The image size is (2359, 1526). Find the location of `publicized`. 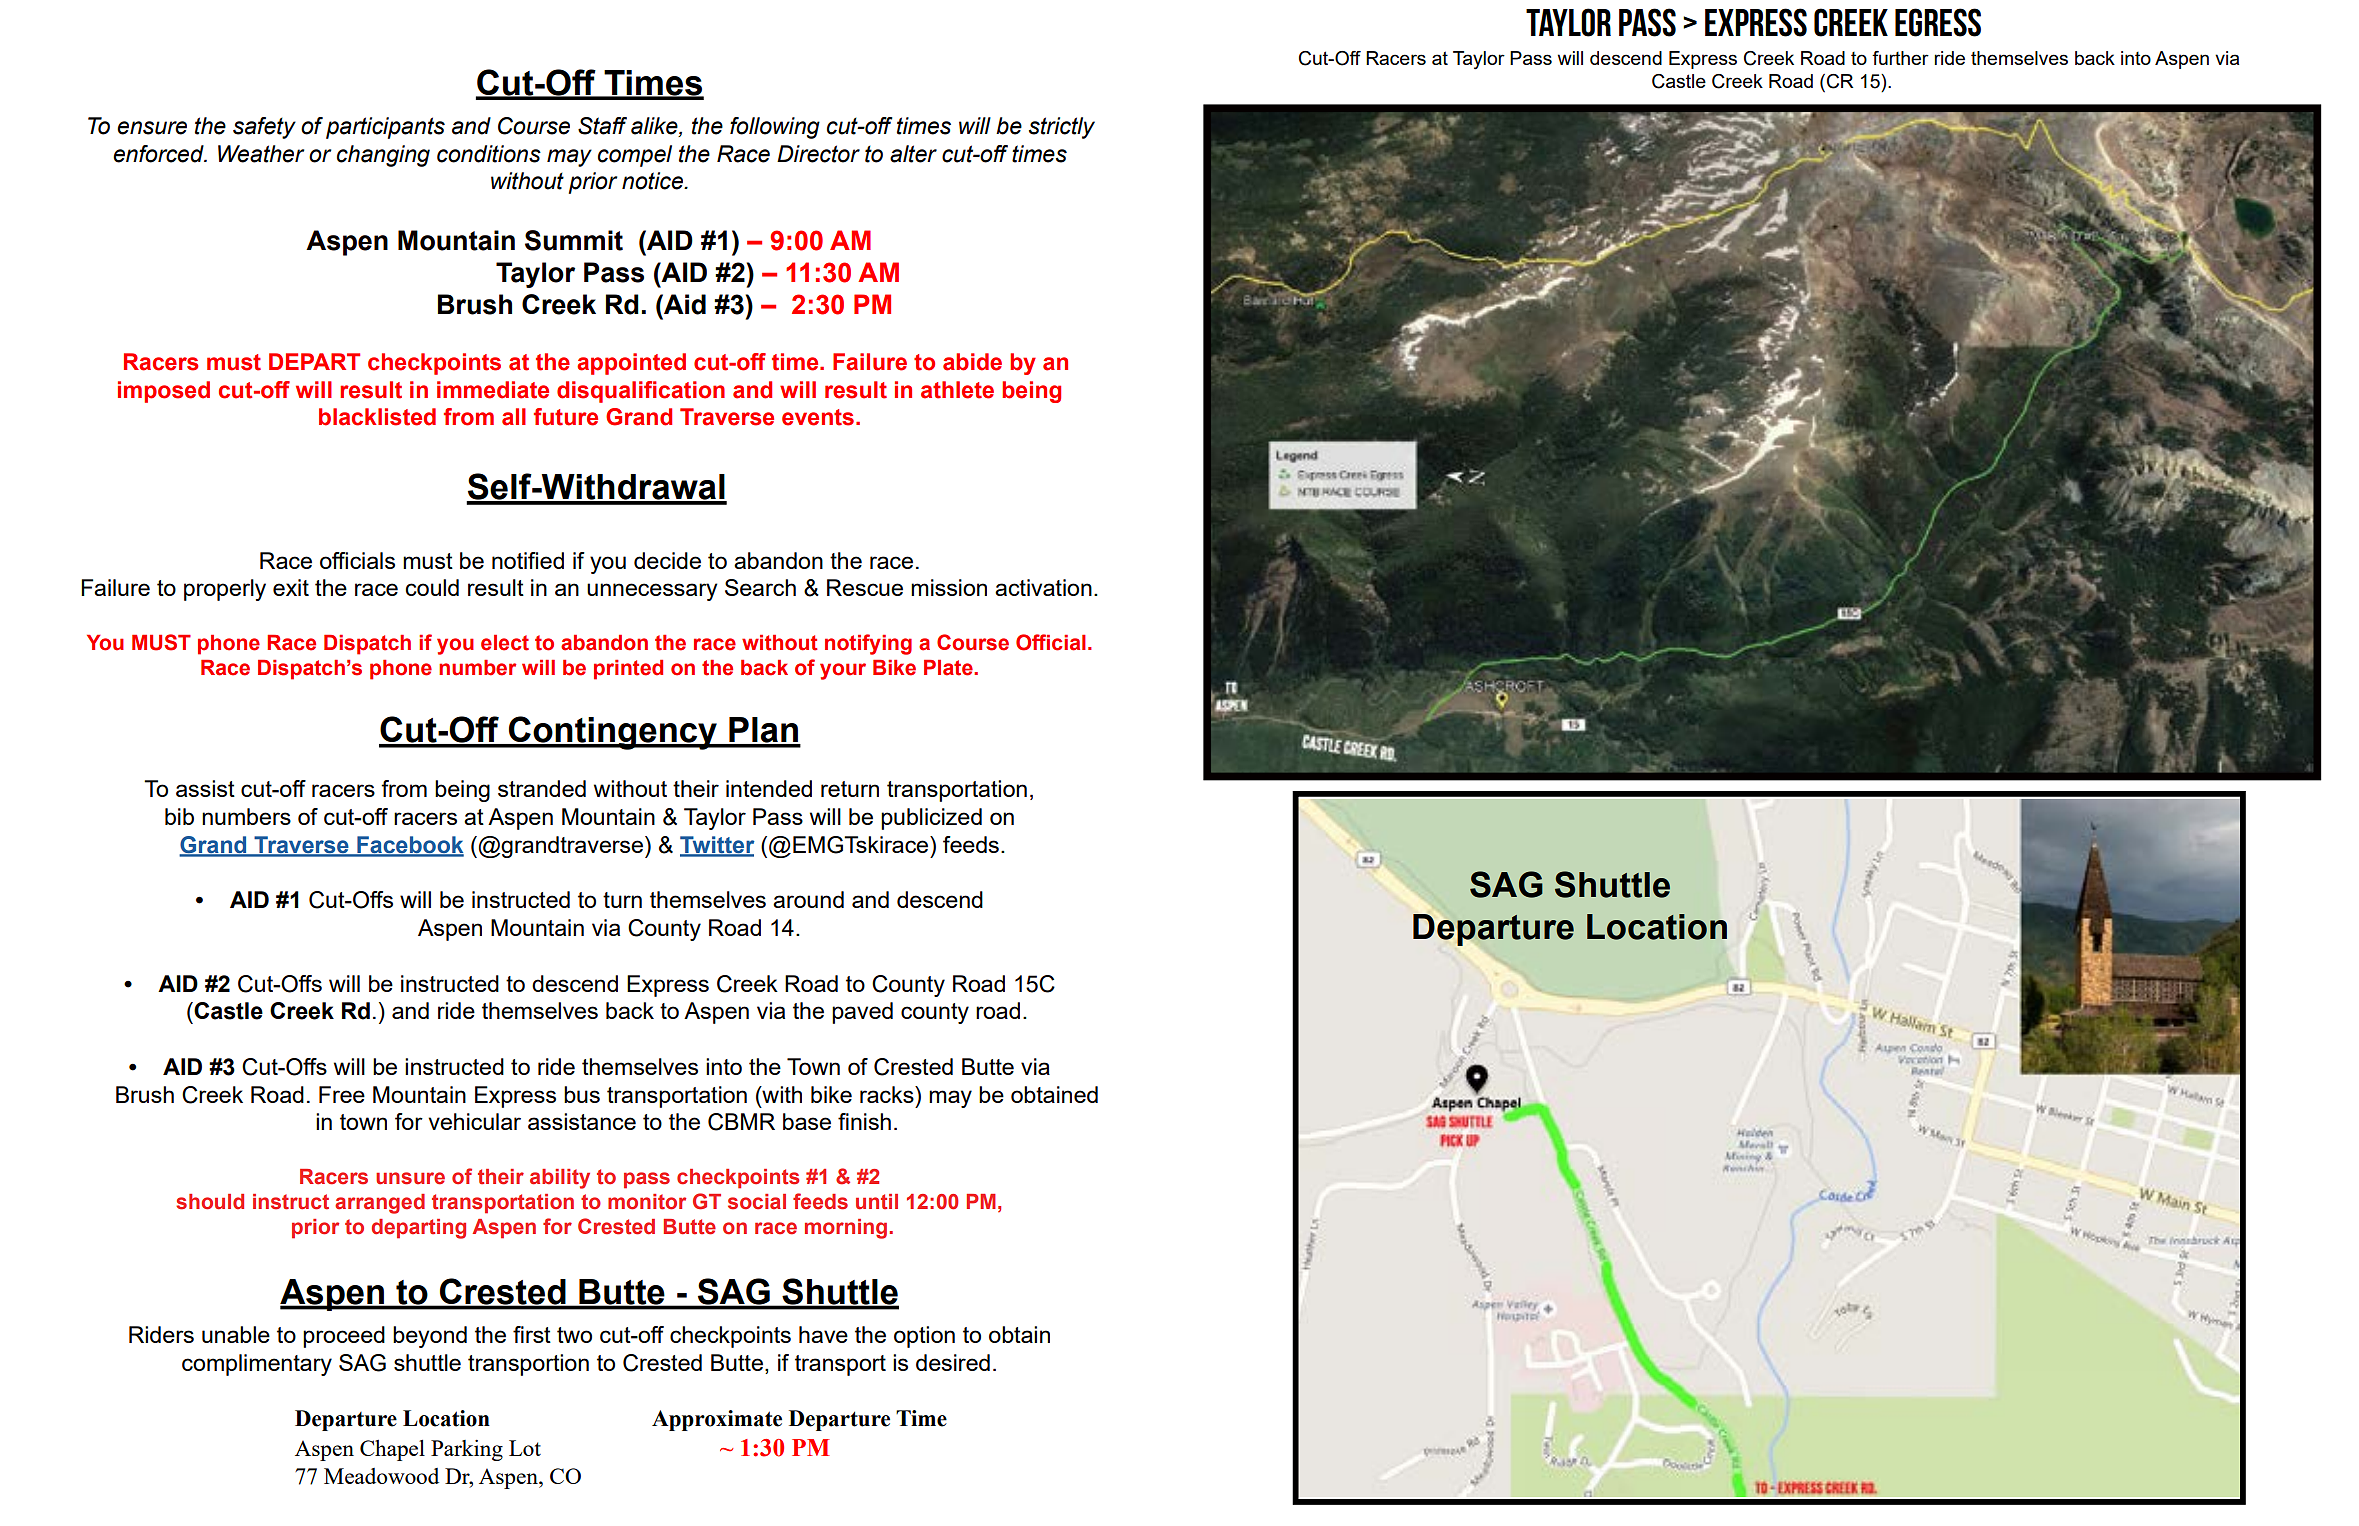

publicized is located at coordinates (931, 819).
